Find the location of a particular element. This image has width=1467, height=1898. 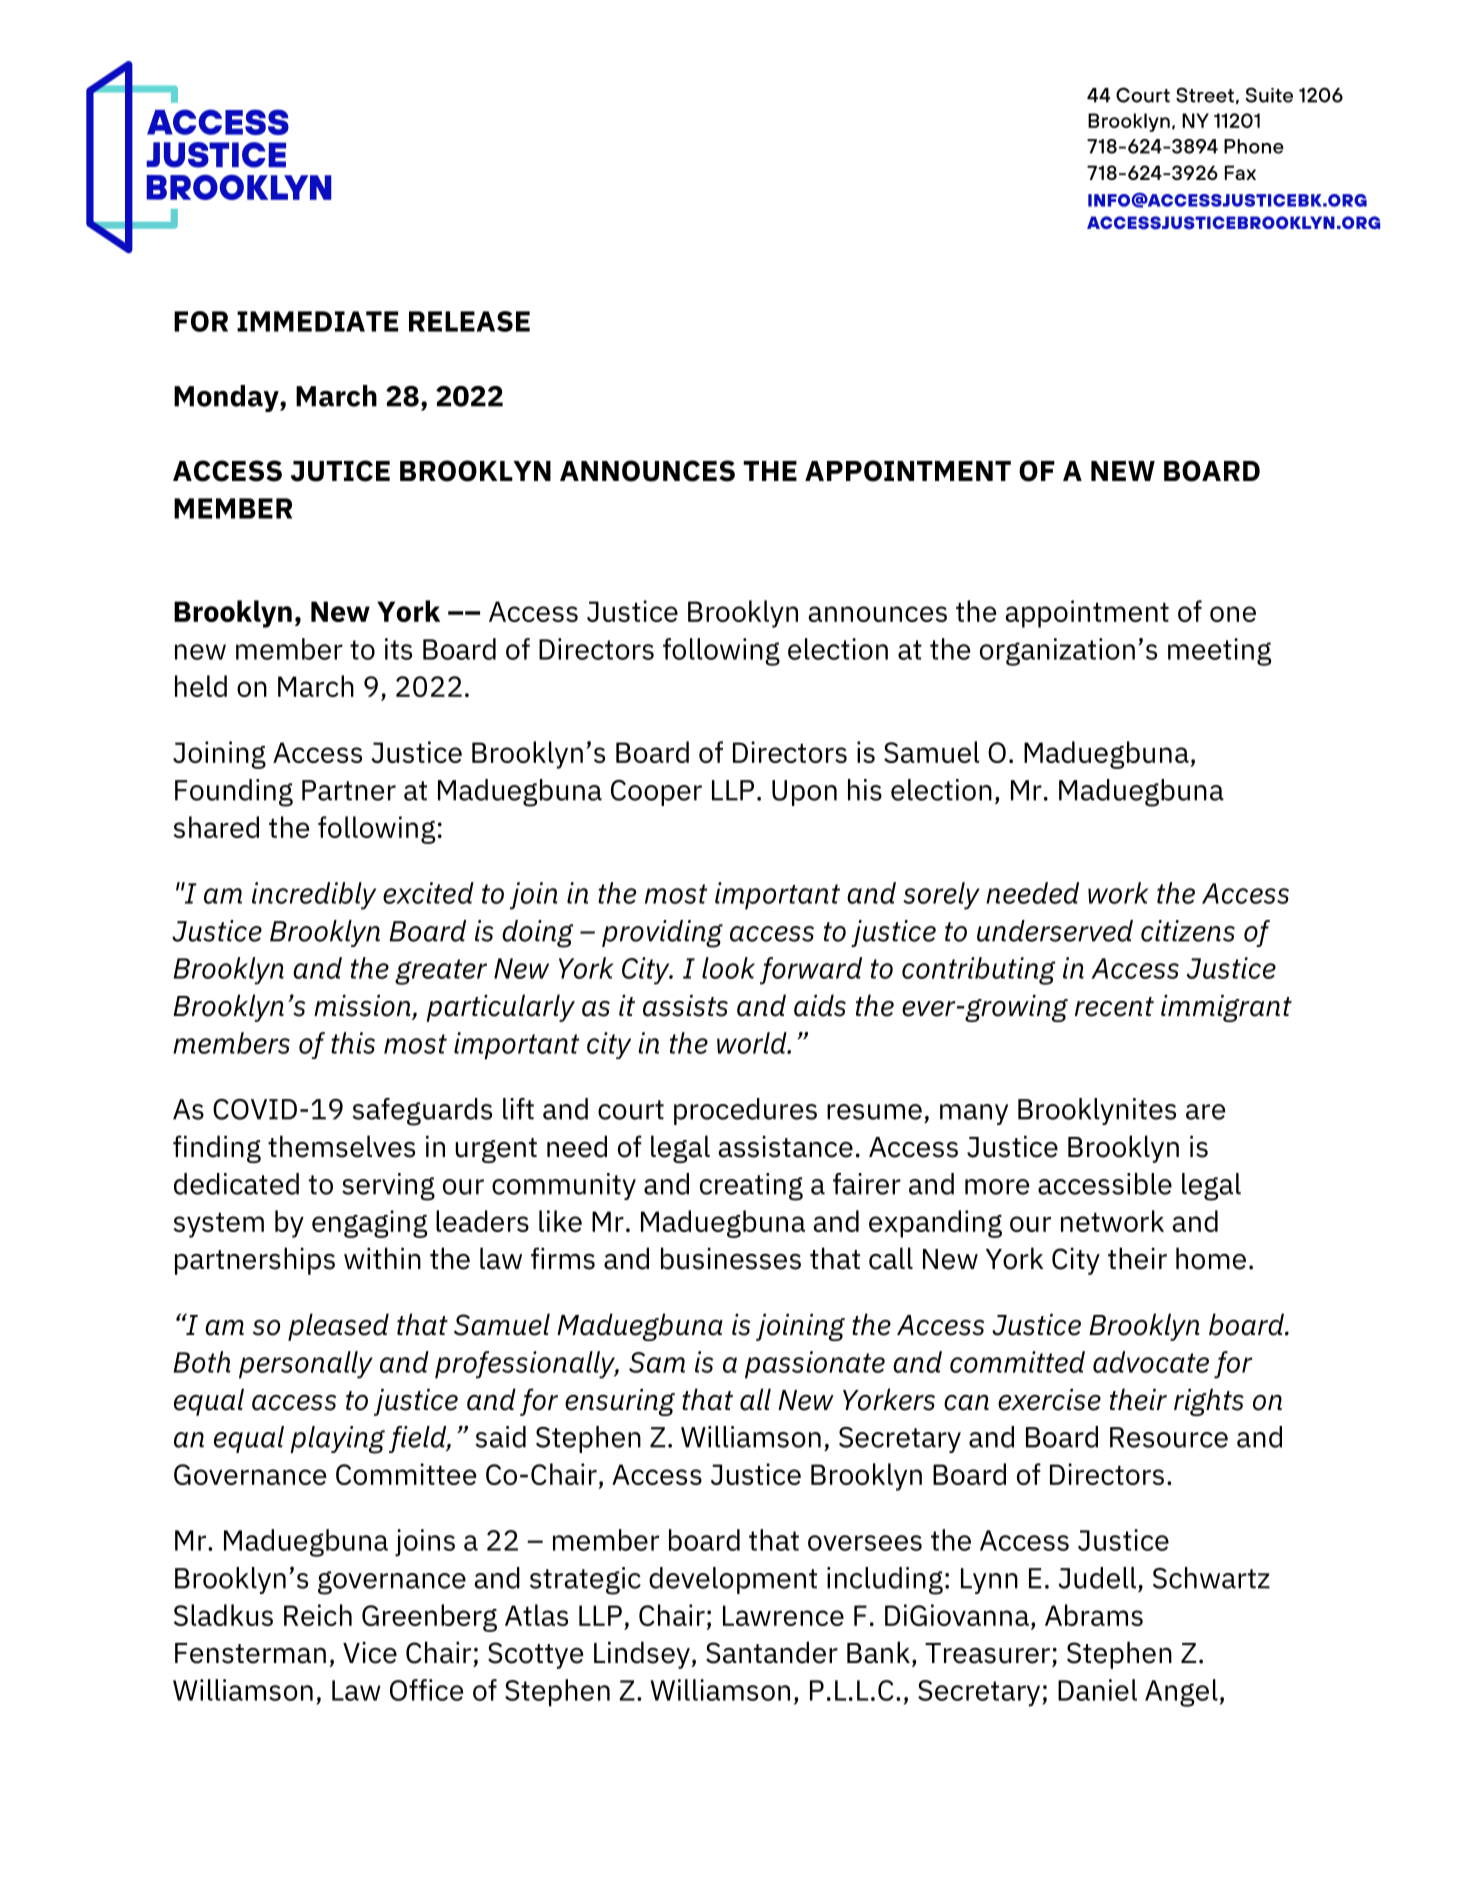

RELEASE is located at coordinates (469, 321).
